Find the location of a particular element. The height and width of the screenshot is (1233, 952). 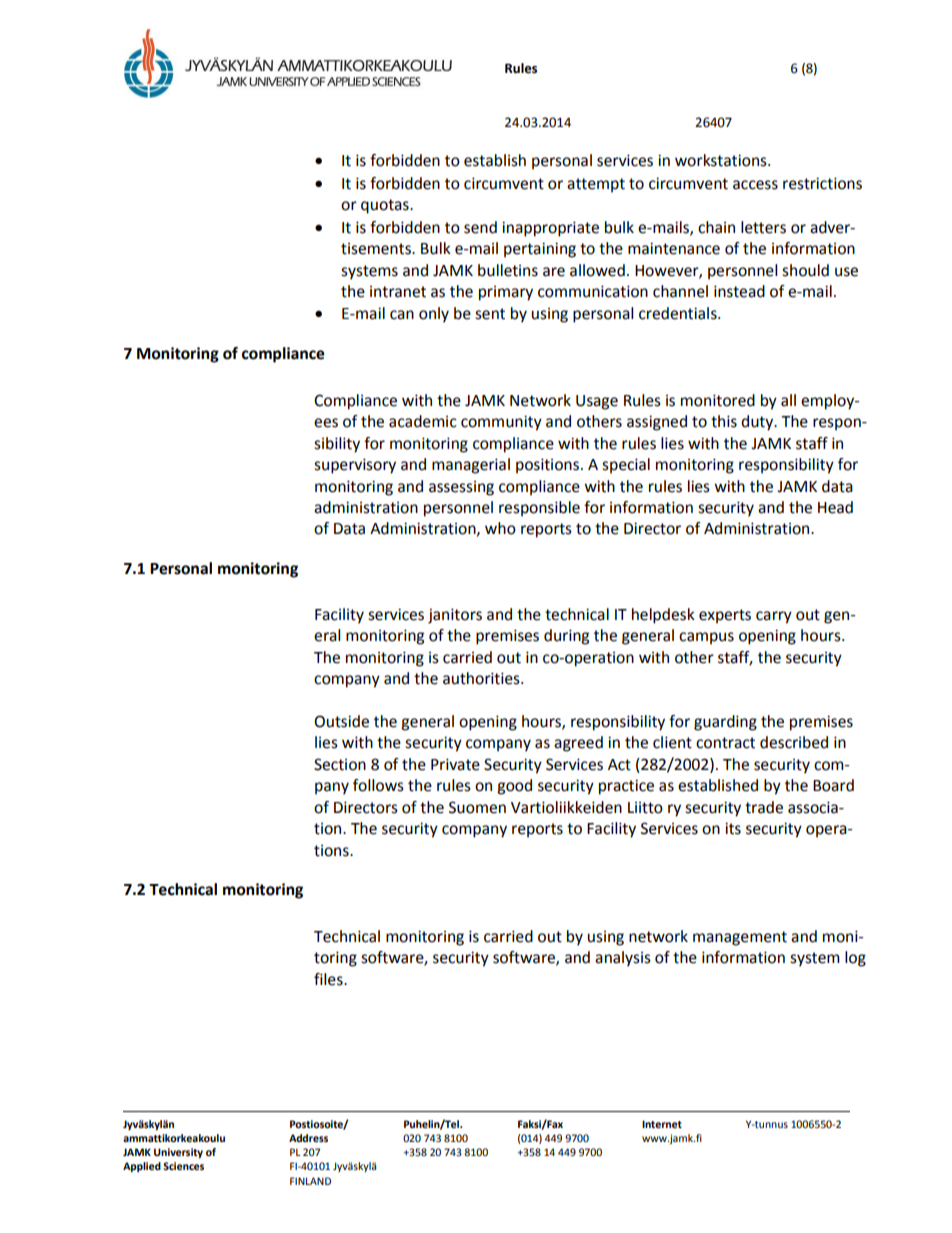

log is located at coordinates (855, 959).
